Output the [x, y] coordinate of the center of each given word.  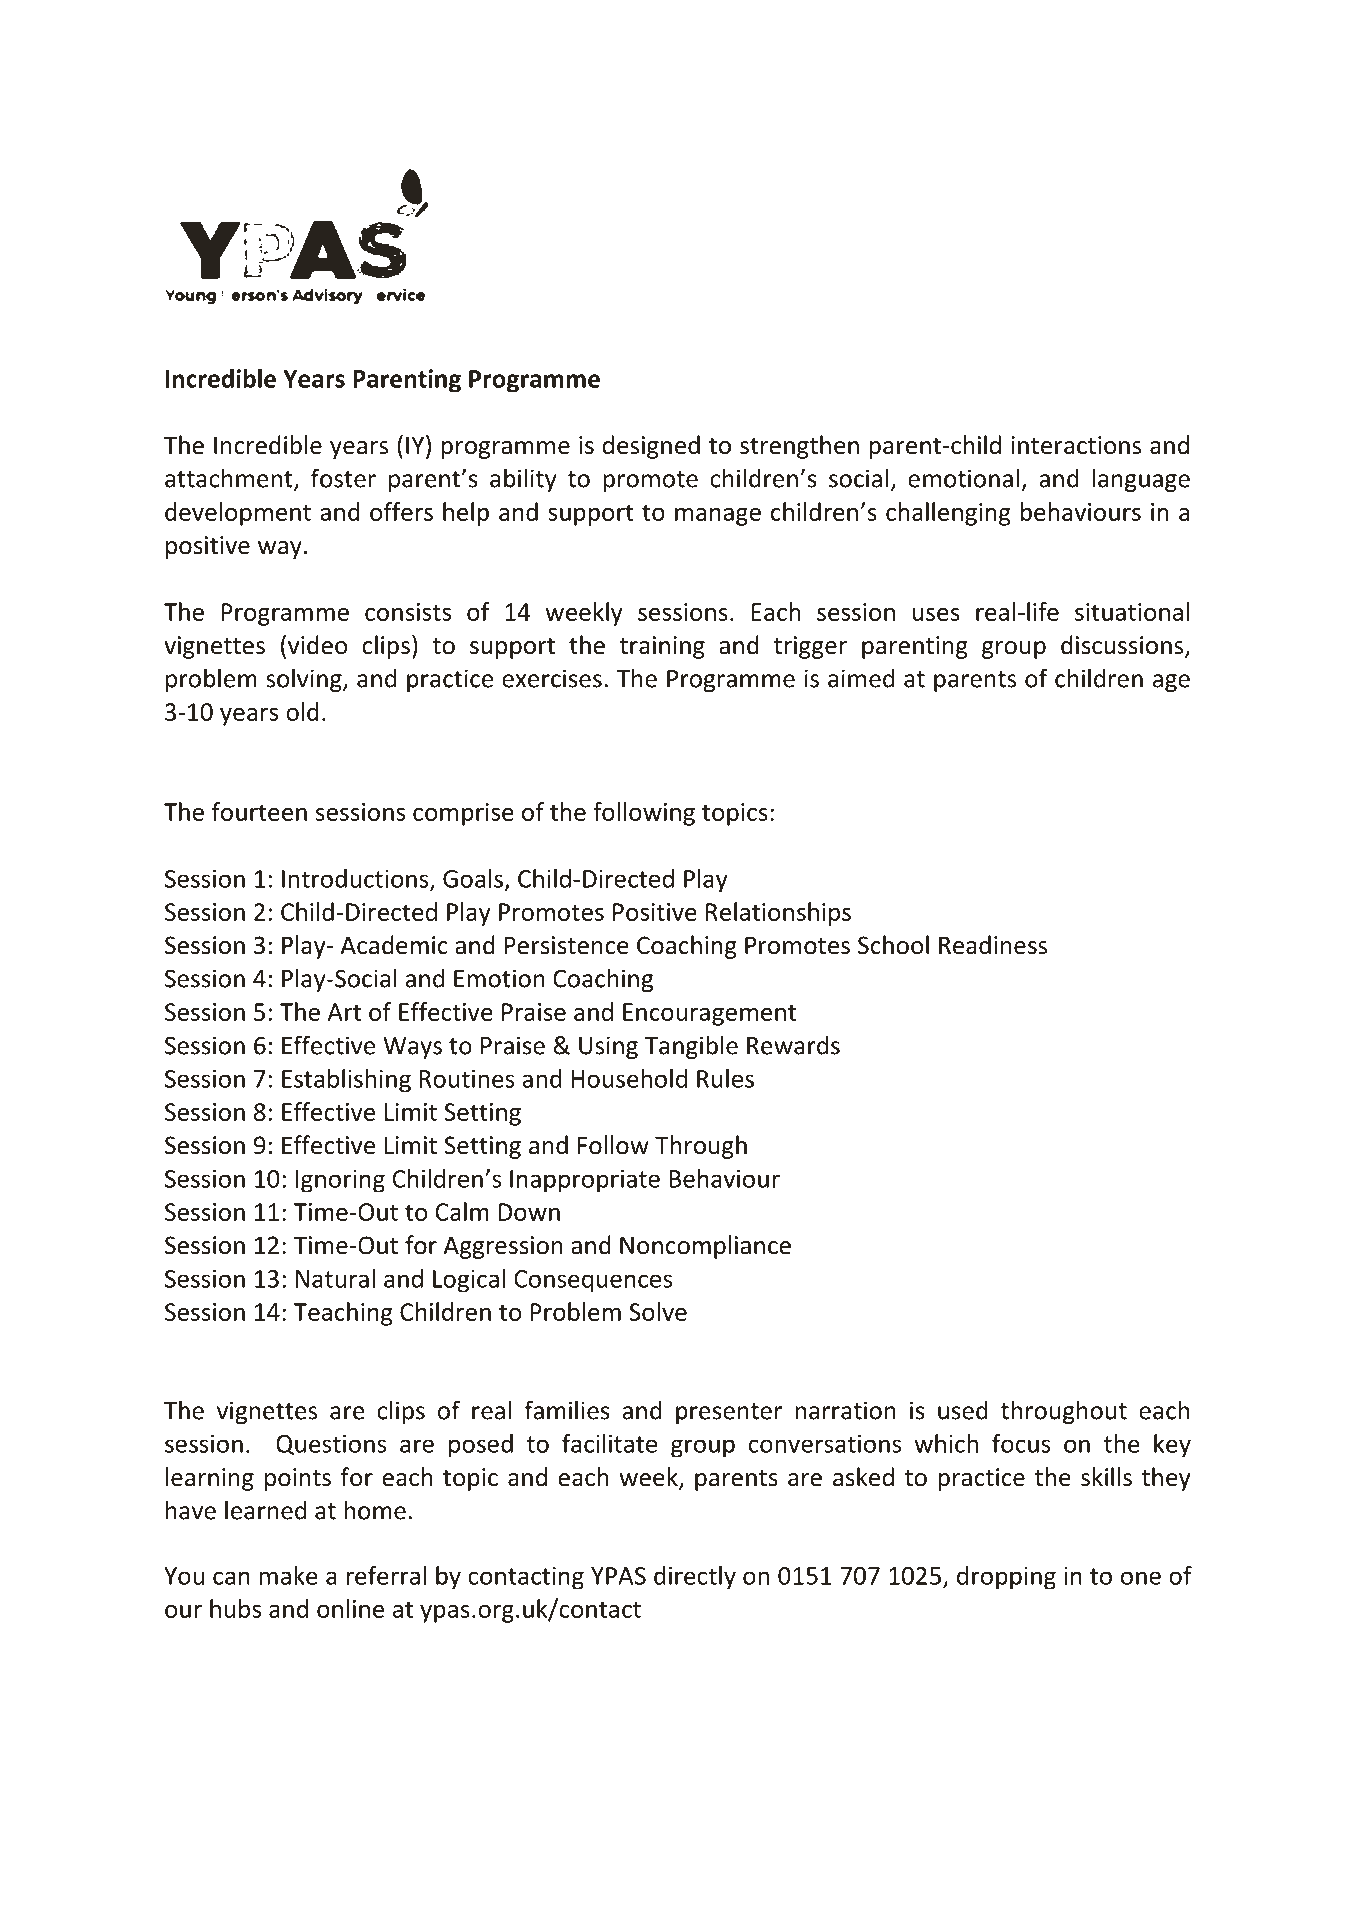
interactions [1076, 445]
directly [695, 1578]
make [288, 1575]
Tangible [691, 1047]
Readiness [993, 945]
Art [344, 1012]
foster [343, 478]
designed [651, 447]
